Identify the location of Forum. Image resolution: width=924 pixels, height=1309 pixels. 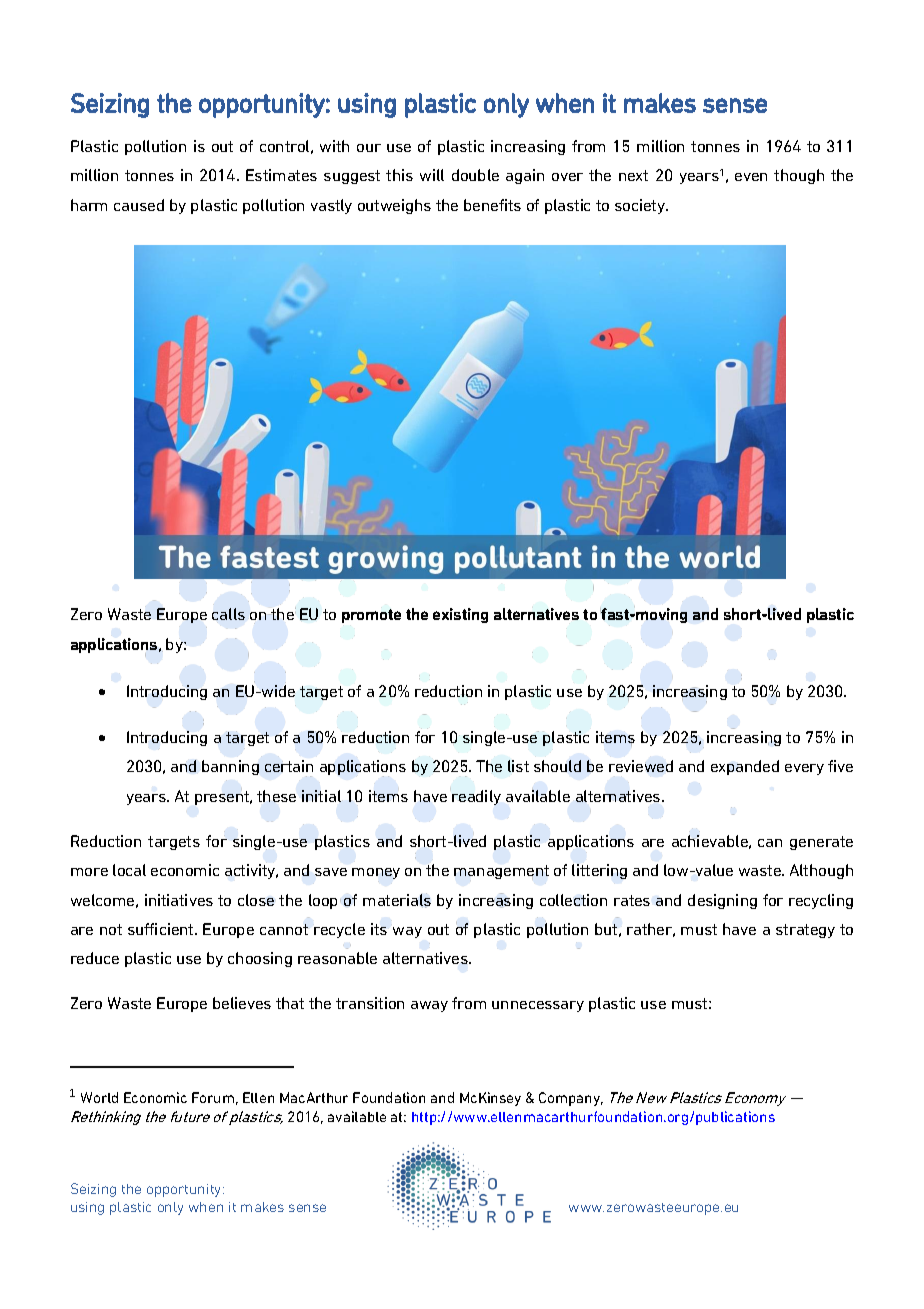
(213, 1097).
